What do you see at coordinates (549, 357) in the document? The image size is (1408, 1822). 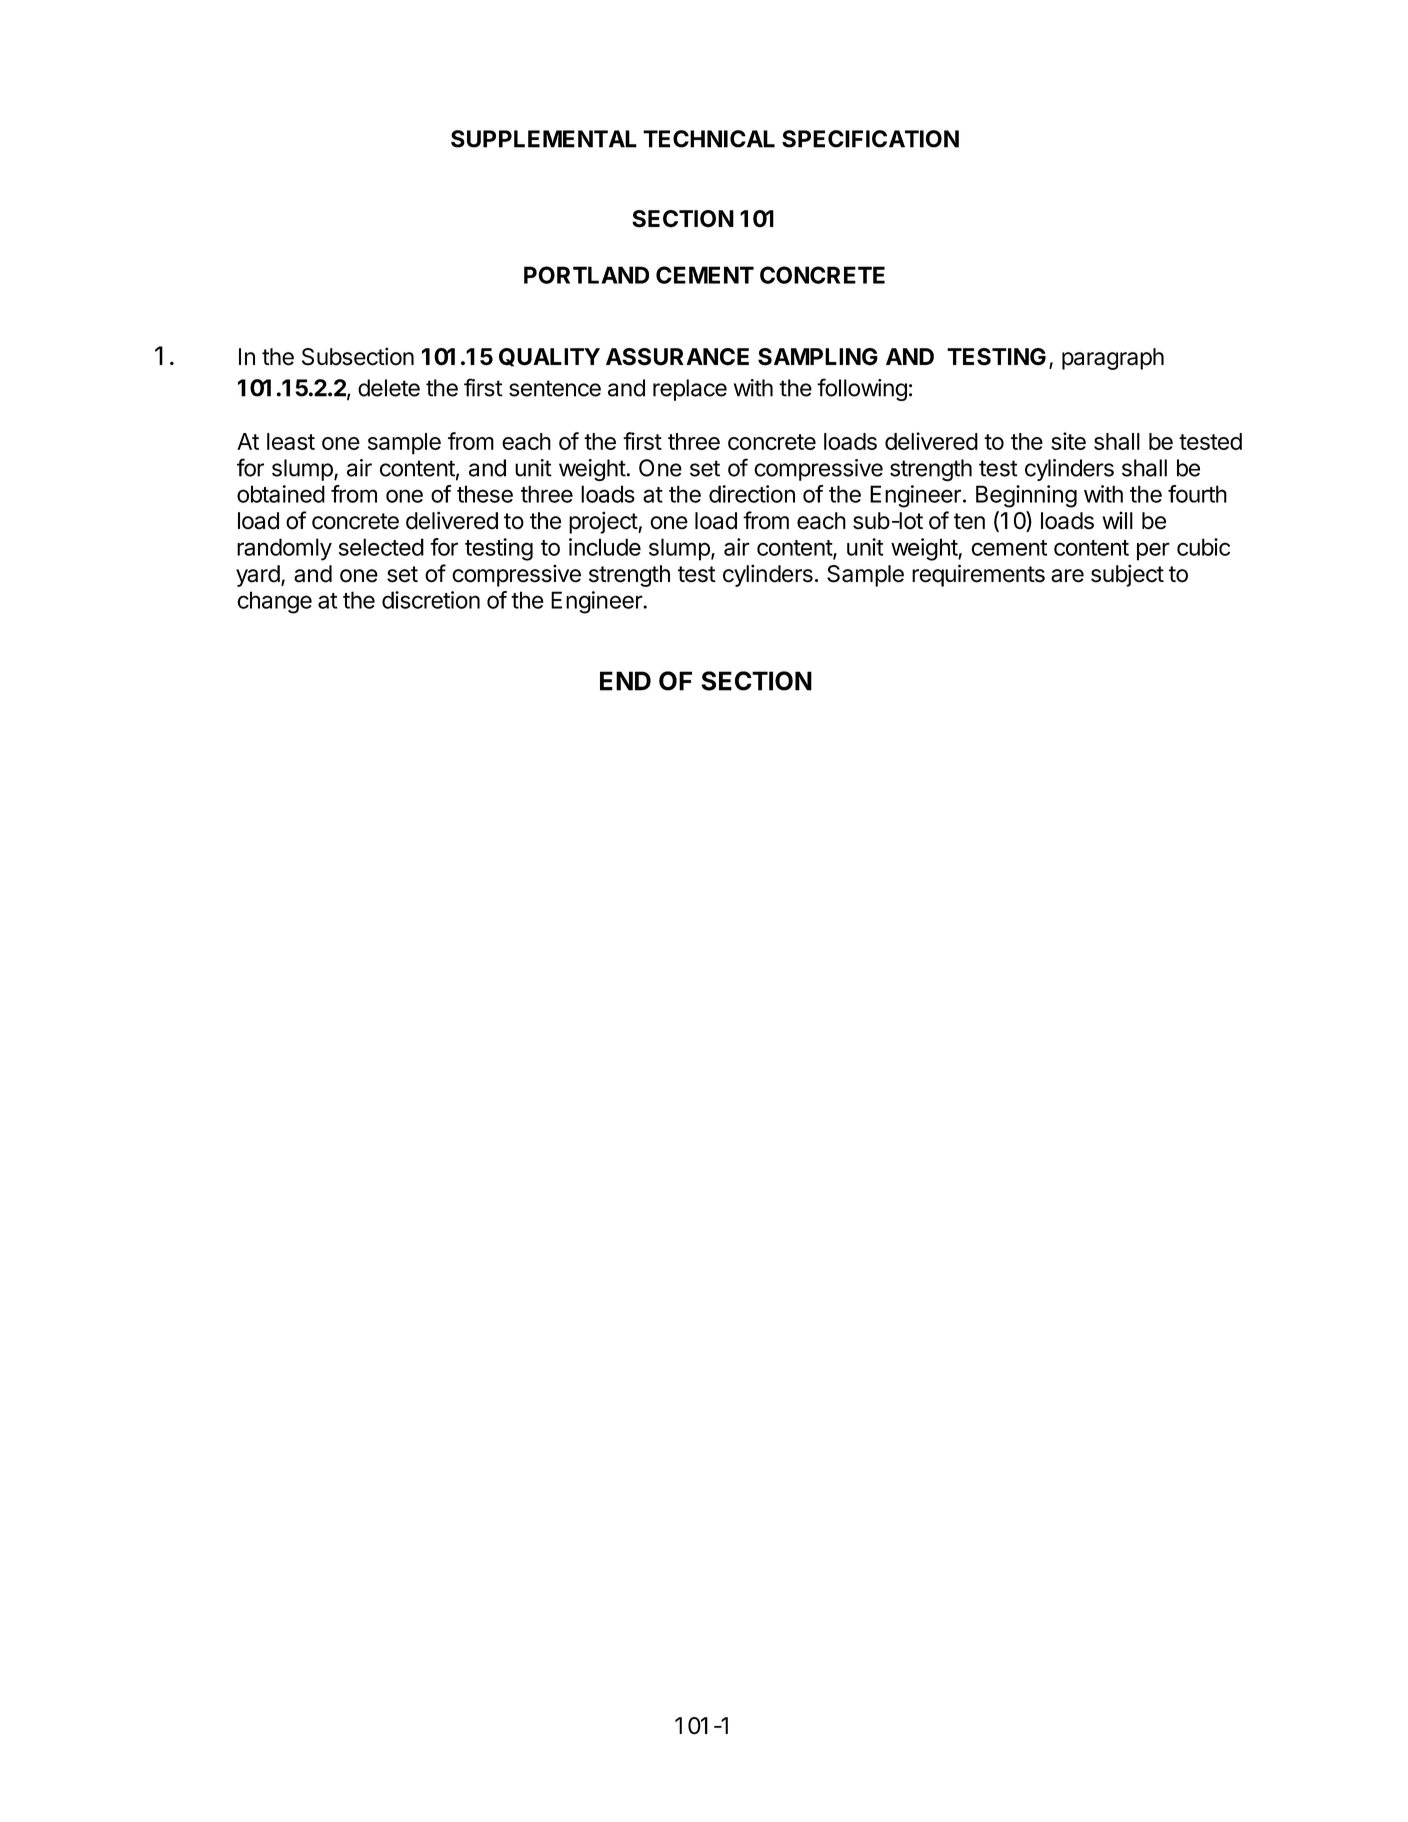 I see `QUALITY` at bounding box center [549, 357].
